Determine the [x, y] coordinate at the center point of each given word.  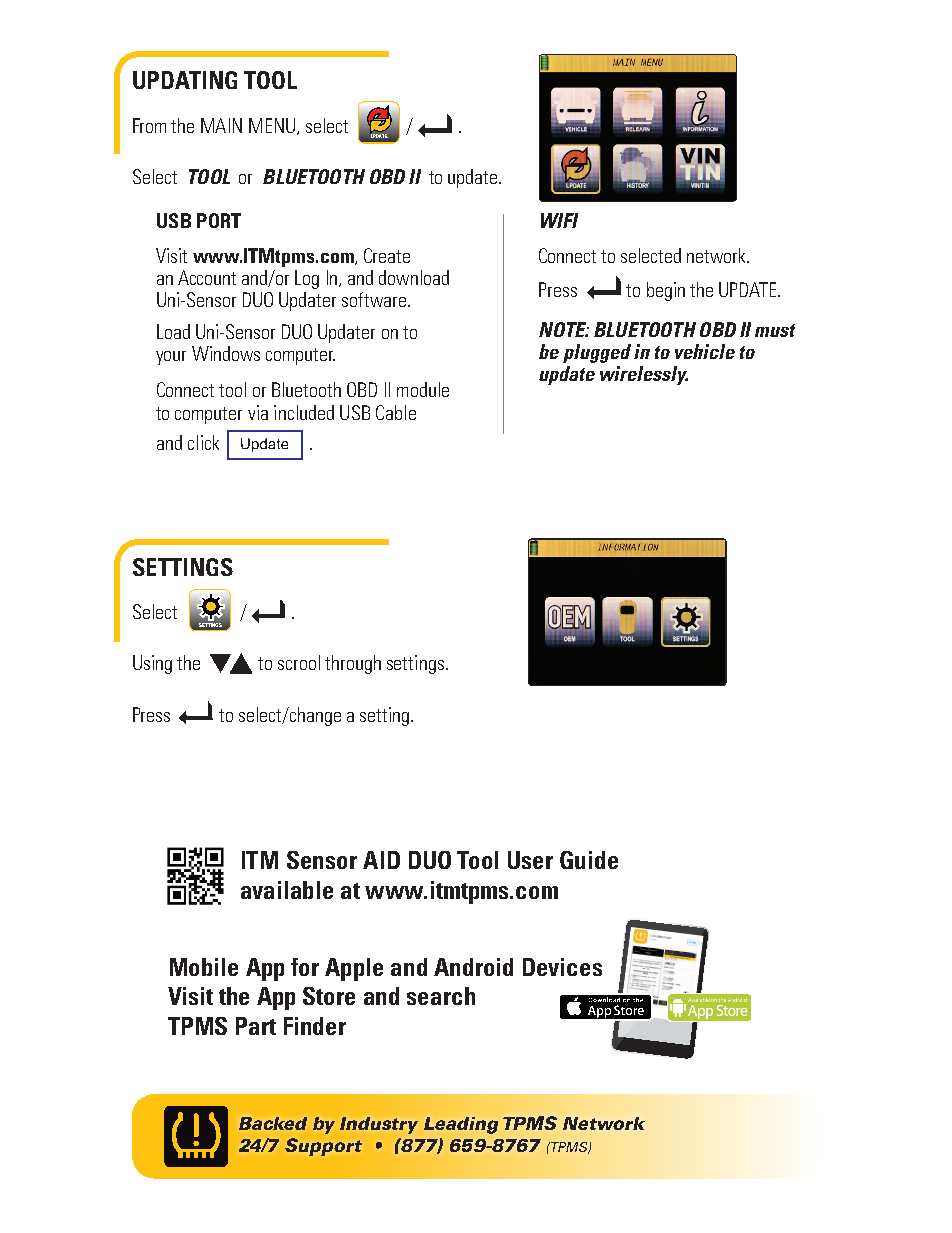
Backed [273, 1123]
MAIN [221, 125]
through [353, 664]
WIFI [559, 220]
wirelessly [644, 375]
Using [152, 664]
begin [666, 291]
